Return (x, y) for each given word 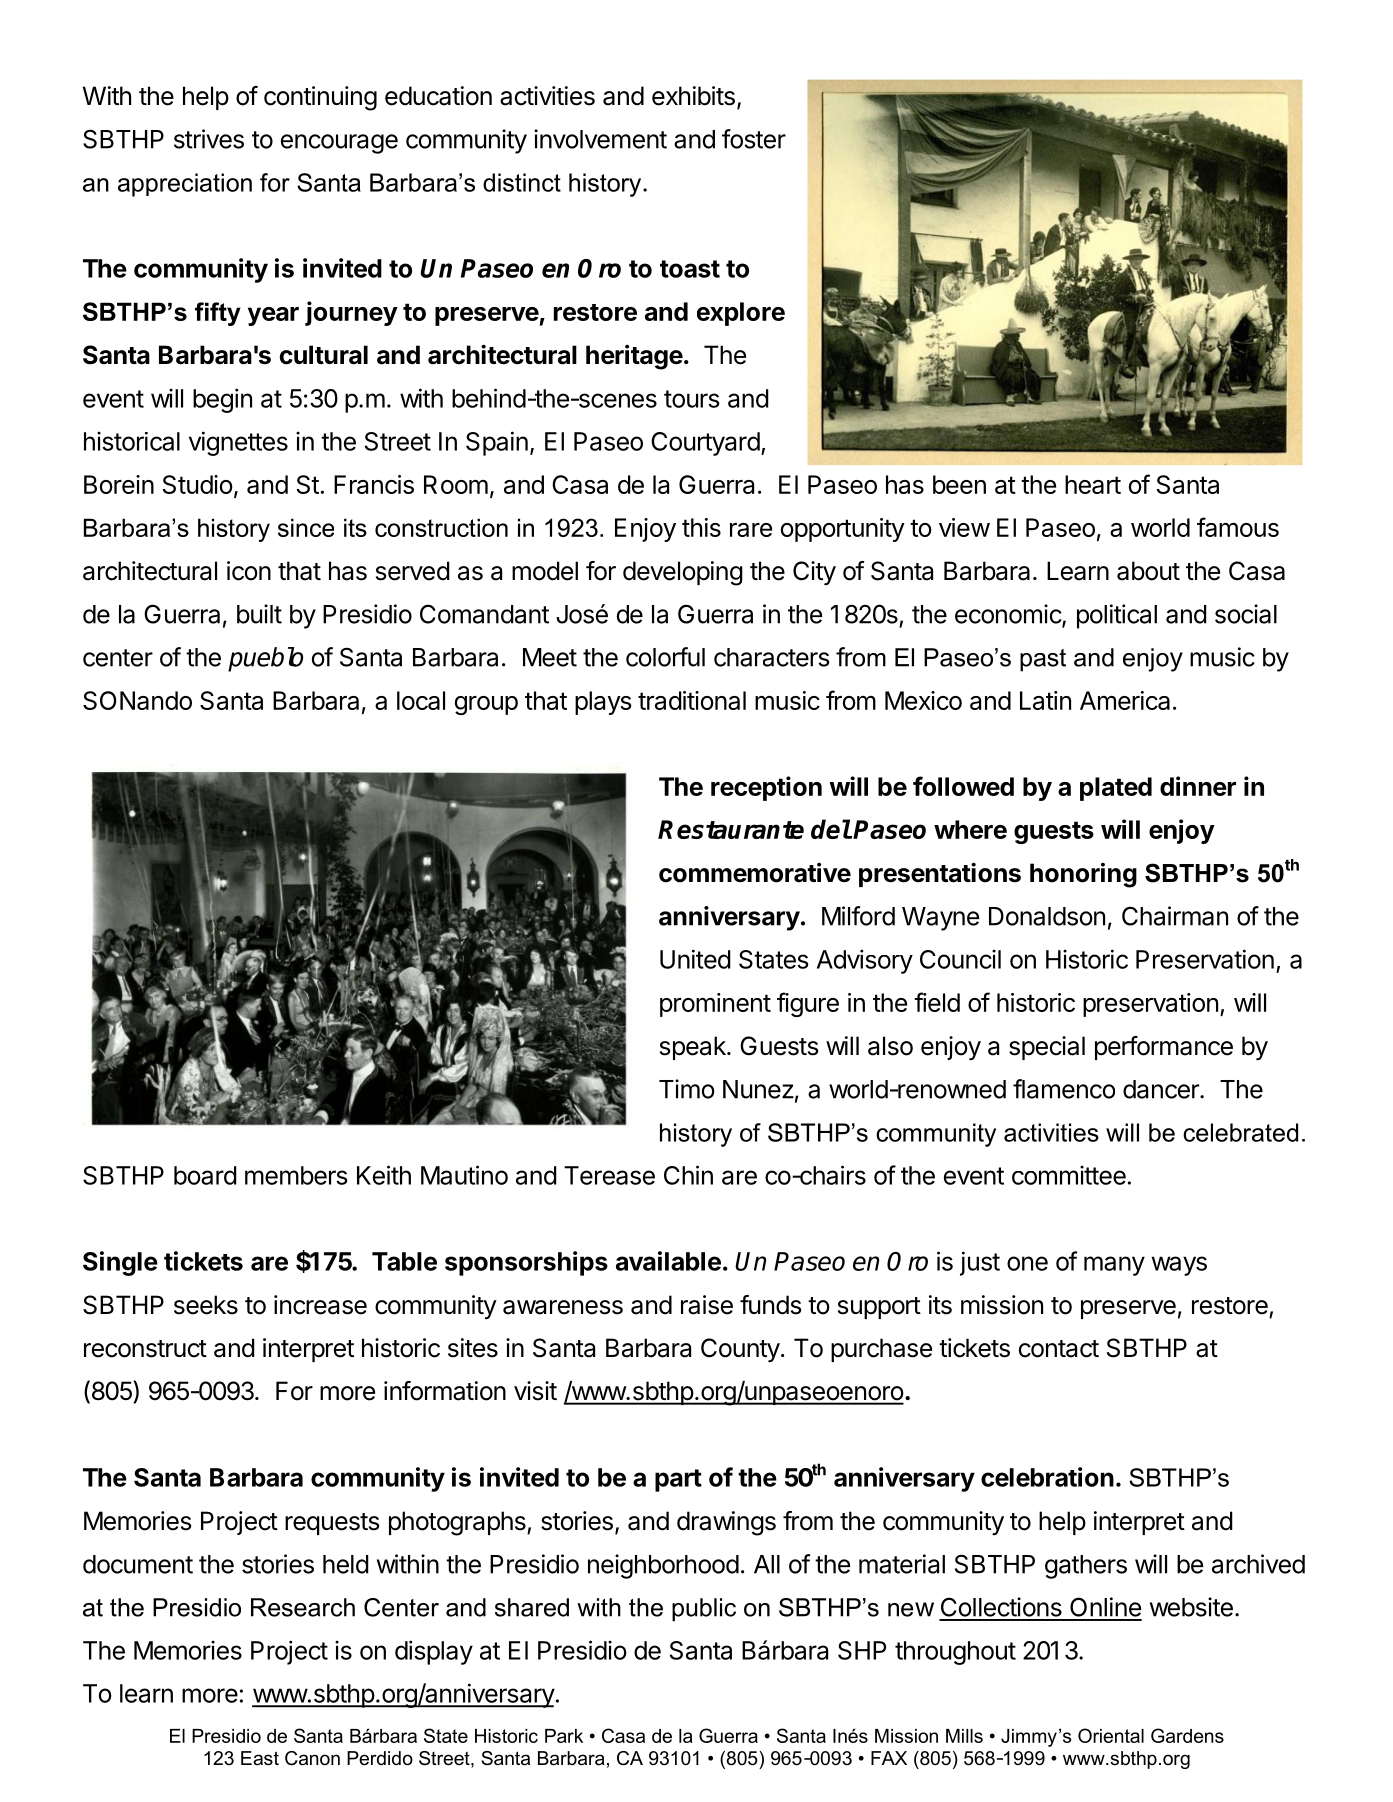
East (260, 1758)
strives (209, 139)
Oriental (1111, 1735)
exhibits (693, 96)
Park (564, 1736)
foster (754, 139)
